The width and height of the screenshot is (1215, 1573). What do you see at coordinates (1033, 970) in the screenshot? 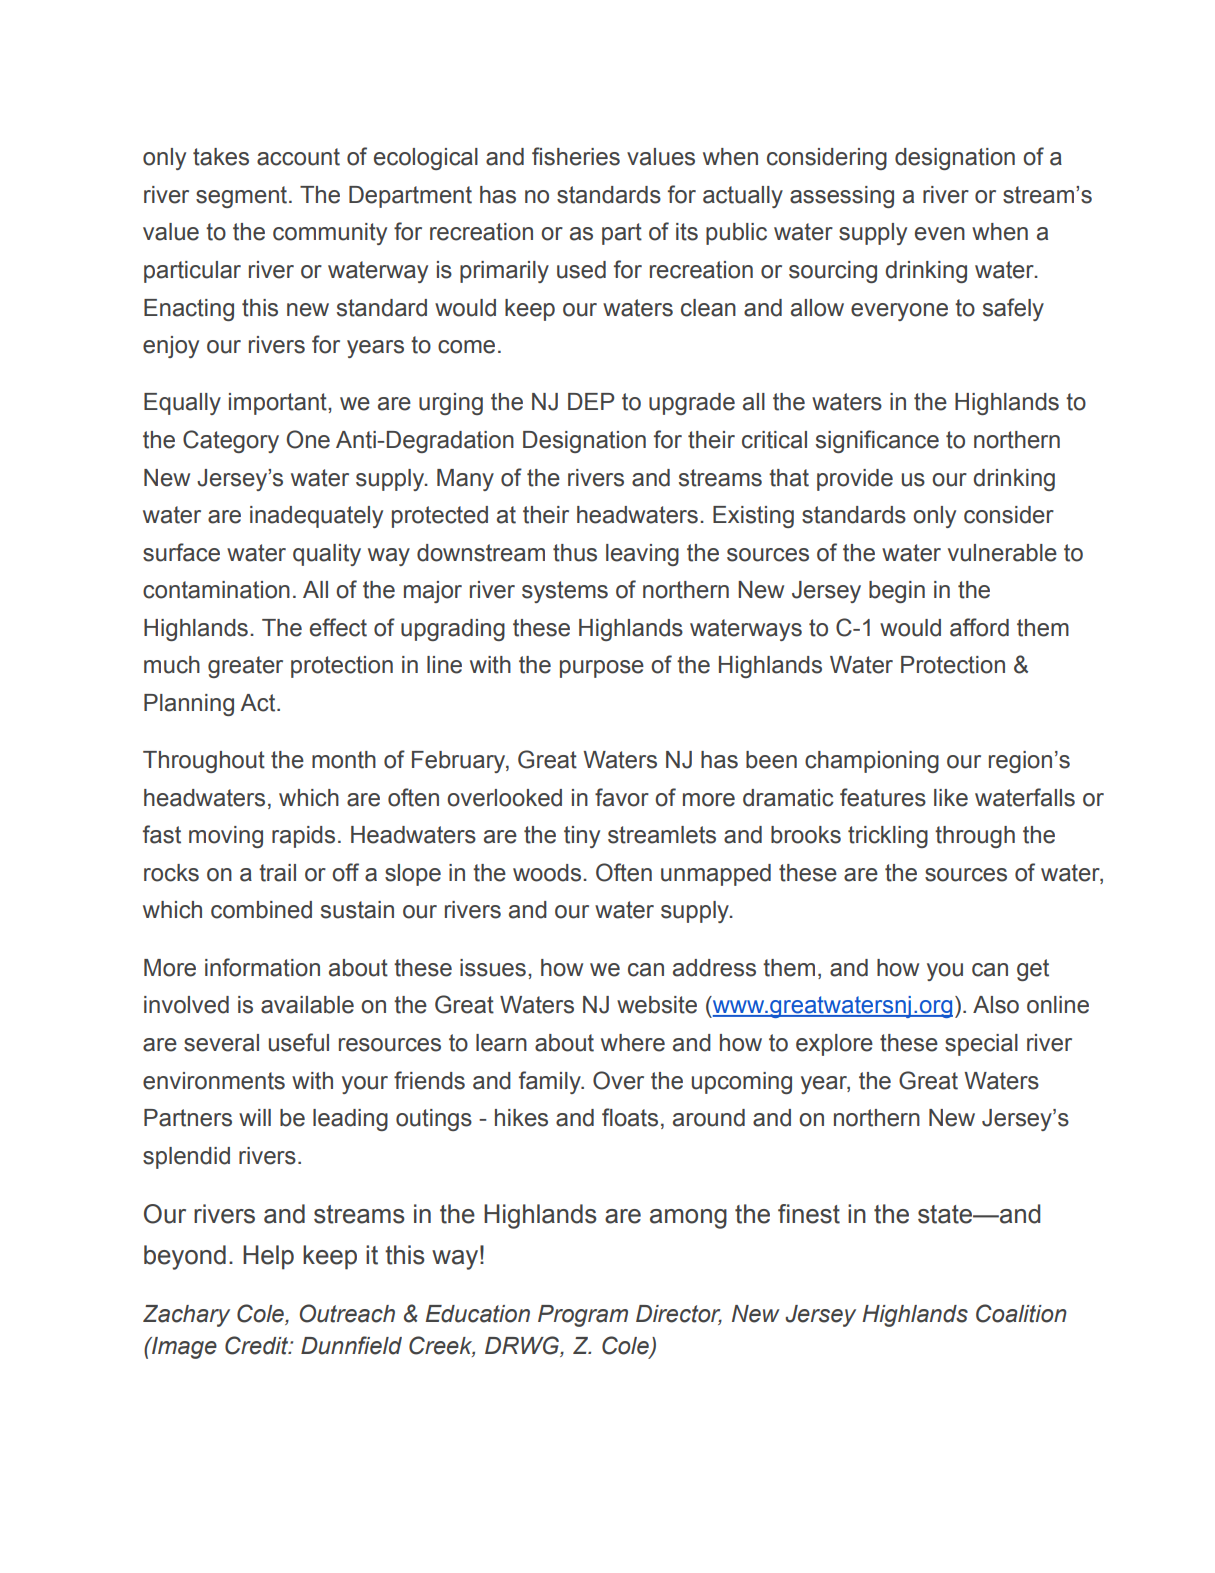
I see `get` at bounding box center [1033, 970].
